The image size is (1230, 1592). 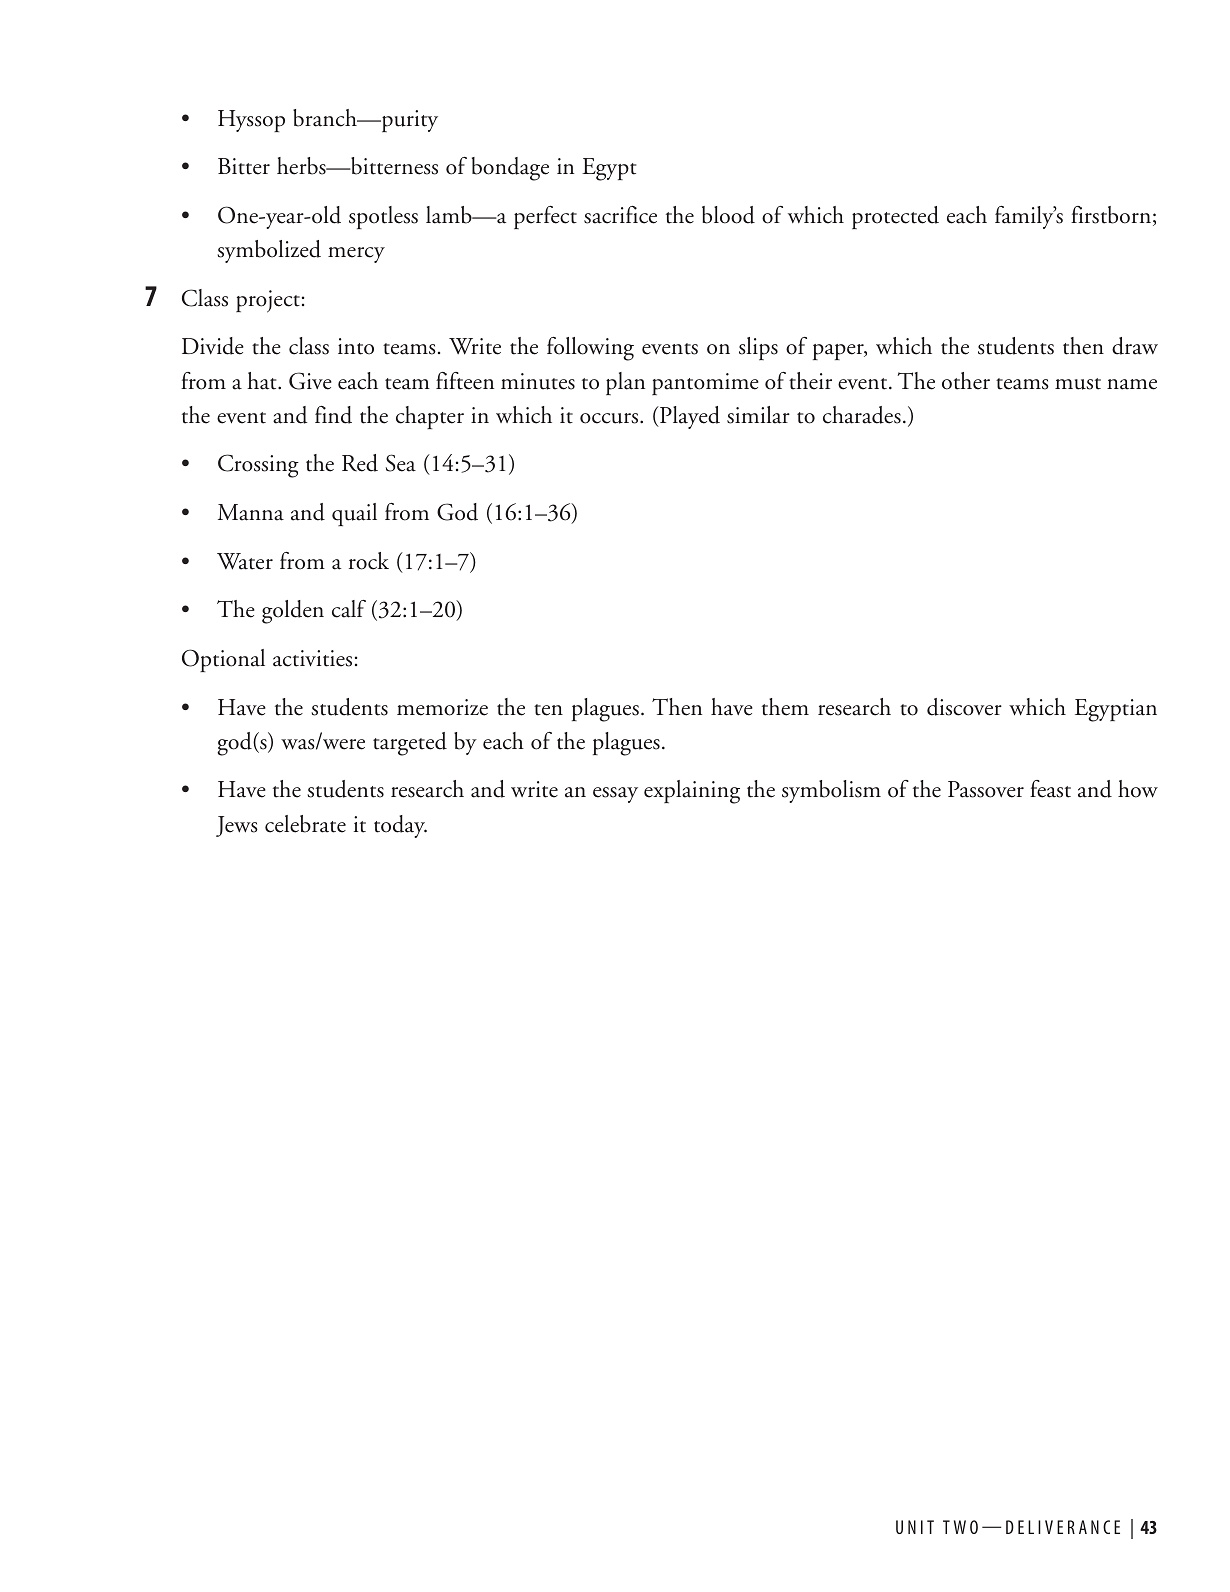 I want to click on blood, so click(x=728, y=215).
